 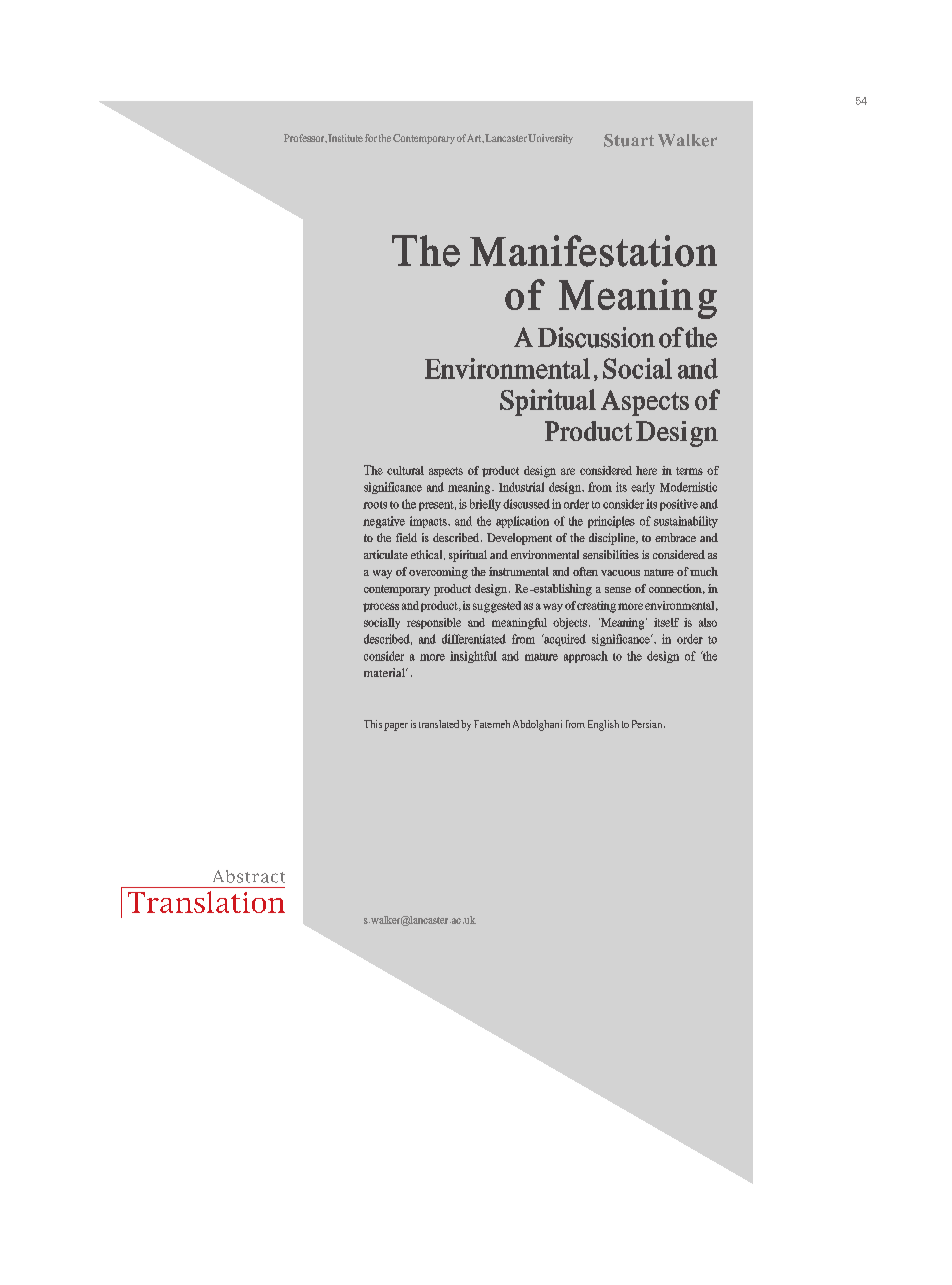 What do you see at coordinates (629, 140) in the screenshot?
I see `Stuart` at bounding box center [629, 140].
